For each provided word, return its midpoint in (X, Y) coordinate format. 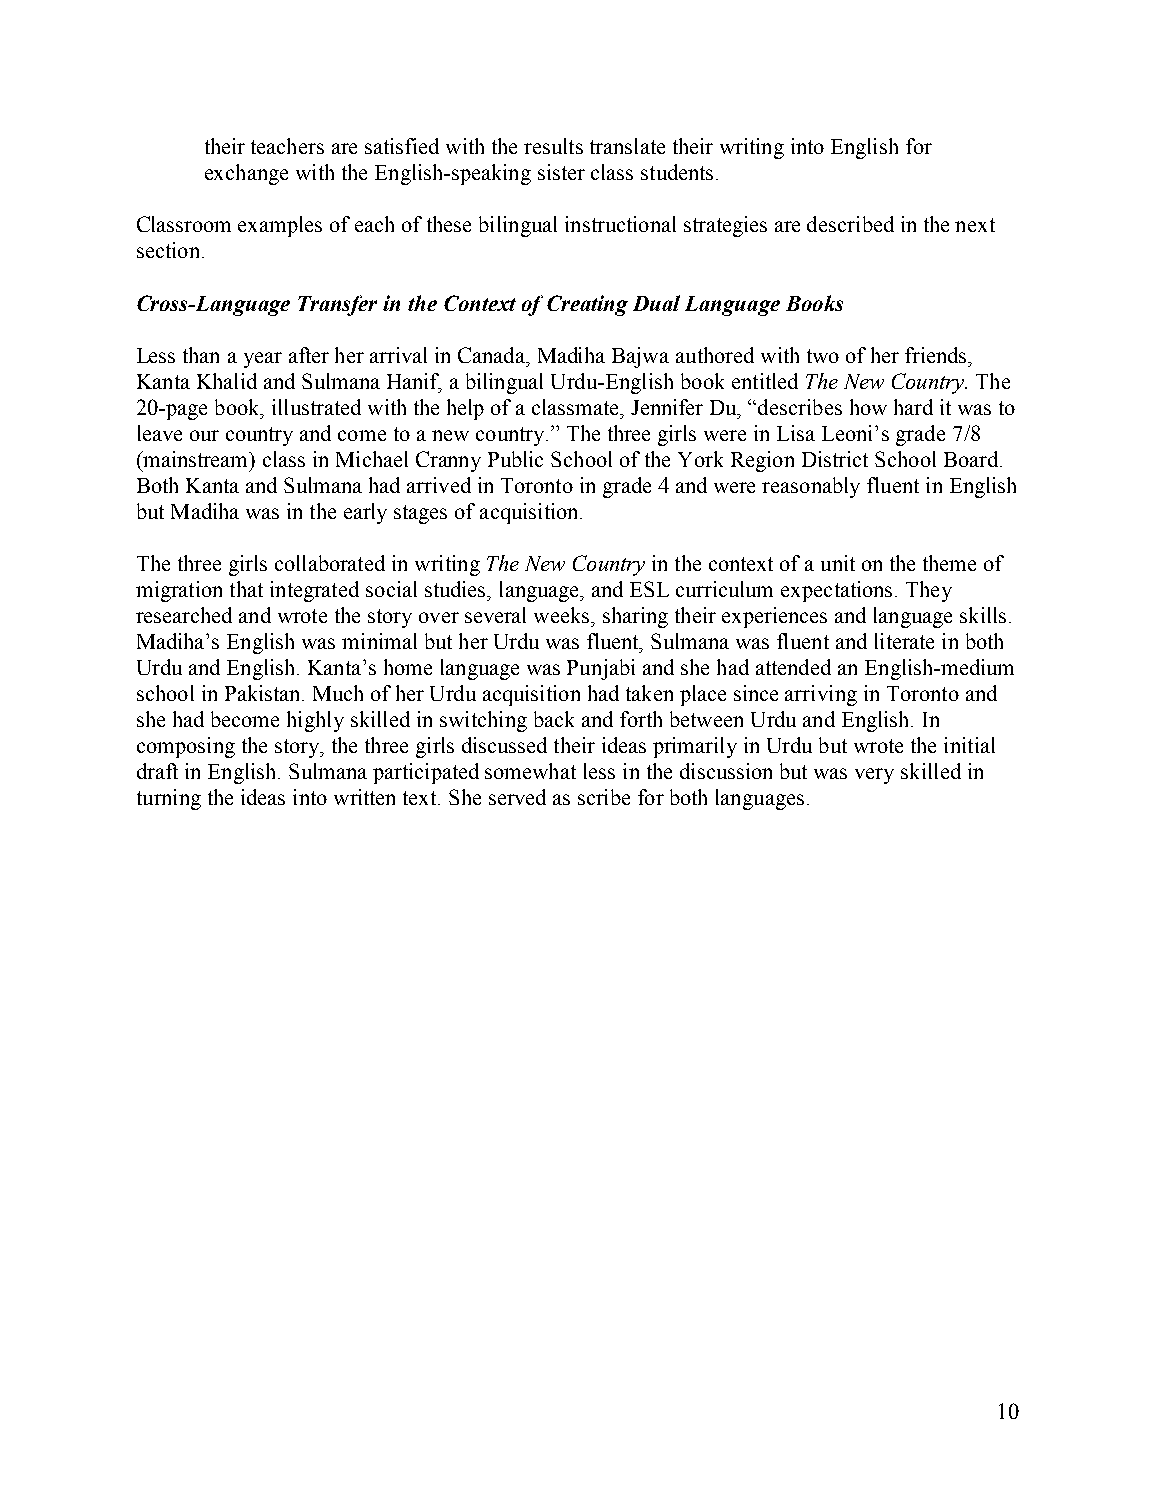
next (975, 225)
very (874, 776)
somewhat (530, 771)
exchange (246, 174)
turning (169, 799)
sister (561, 172)
